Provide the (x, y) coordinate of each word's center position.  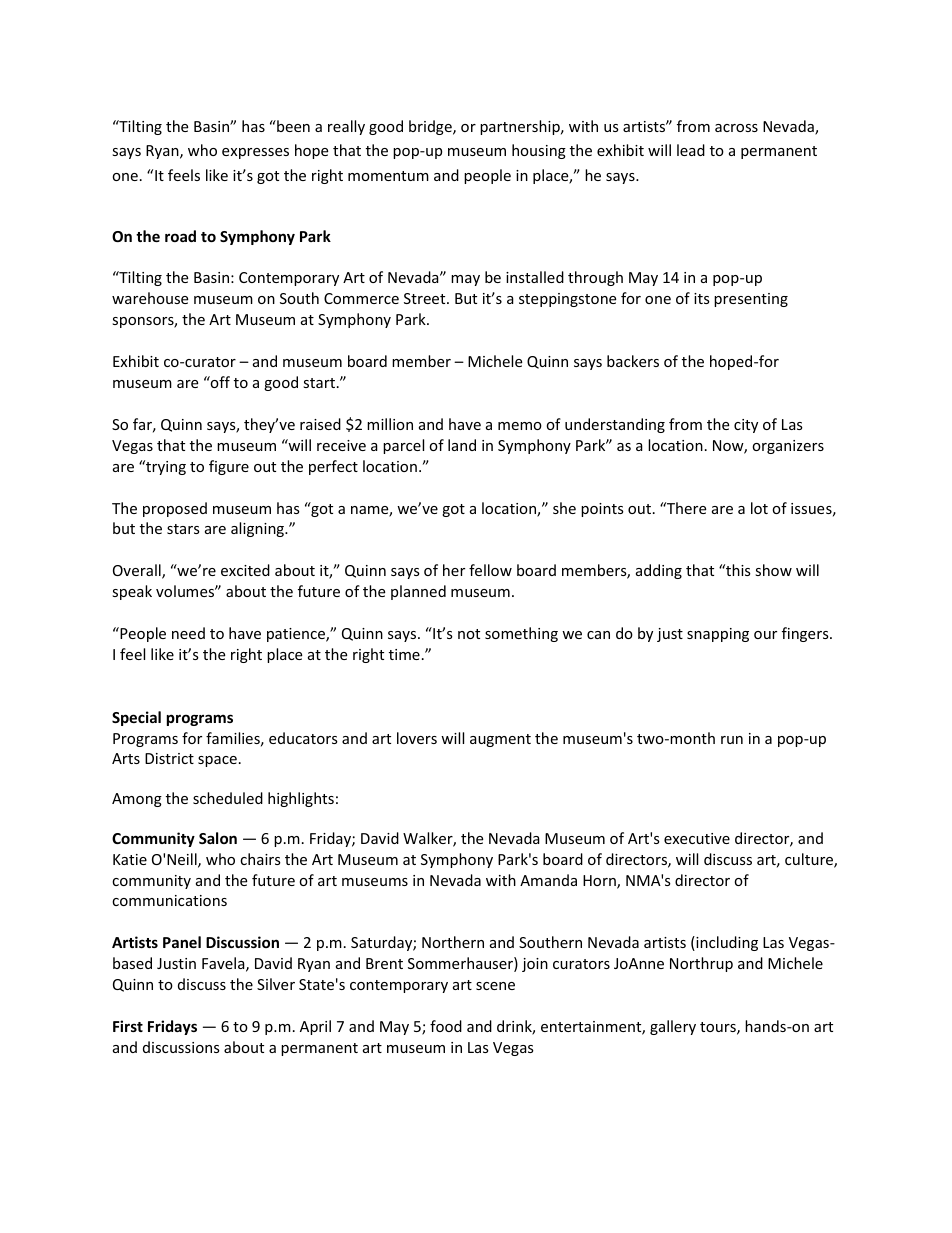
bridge (431, 127)
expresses (255, 153)
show (773, 570)
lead (691, 150)
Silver (276, 984)
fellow (490, 570)
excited (245, 570)
